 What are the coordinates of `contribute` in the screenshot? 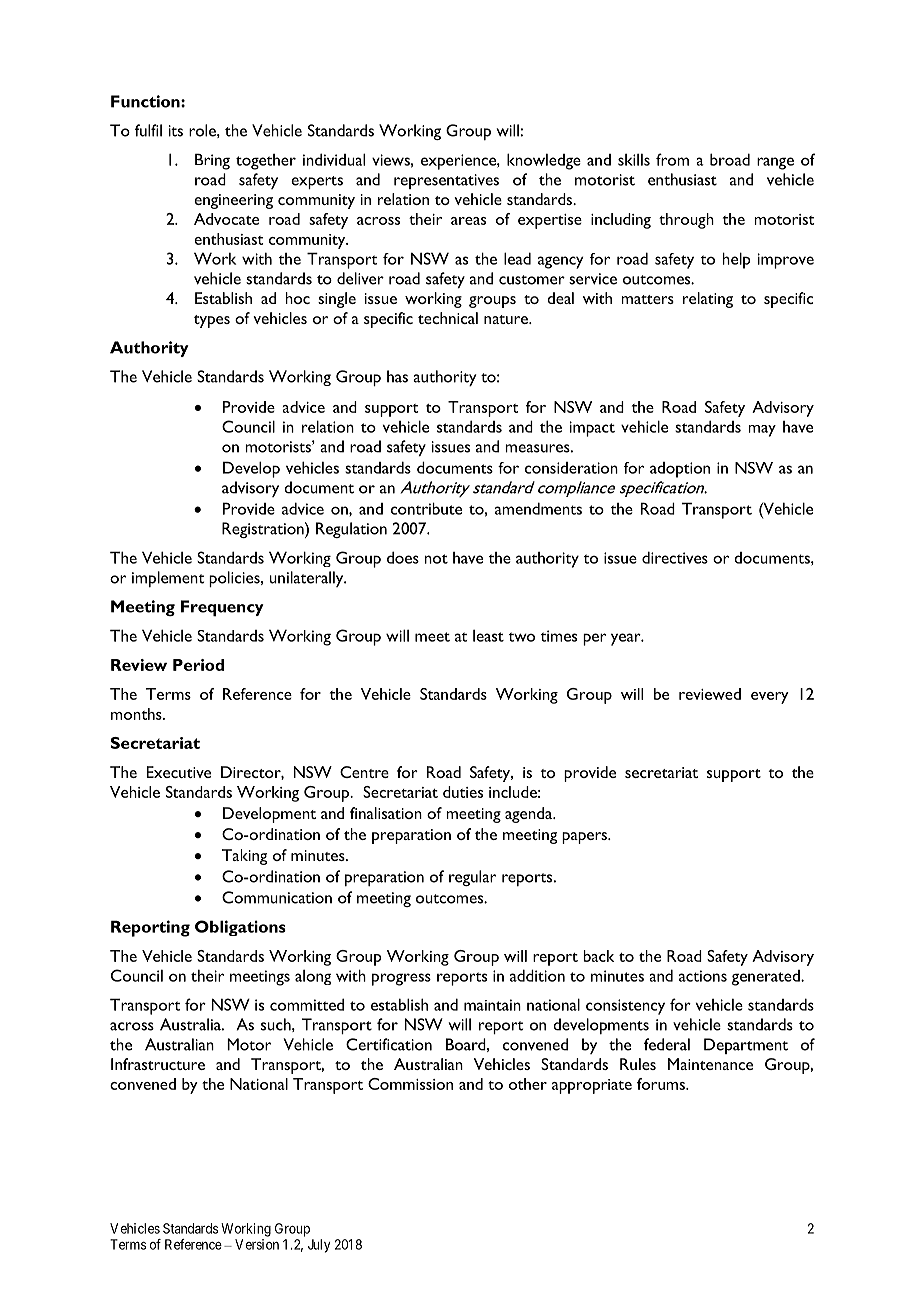 It's located at (426, 508).
